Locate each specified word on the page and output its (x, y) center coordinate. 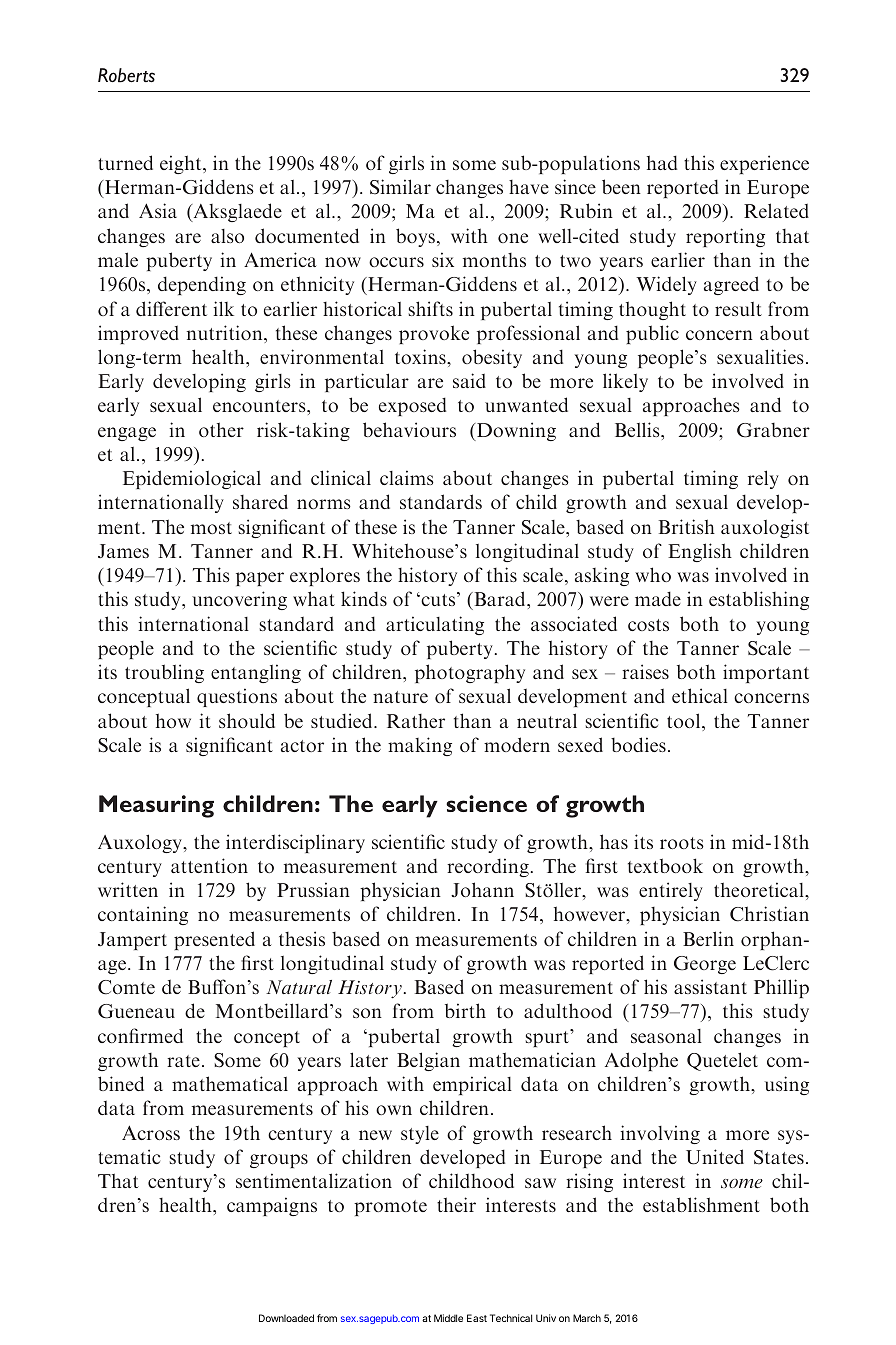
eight (182, 164)
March (587, 1318)
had (662, 162)
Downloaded (286, 1318)
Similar (400, 187)
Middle (448, 1318)
